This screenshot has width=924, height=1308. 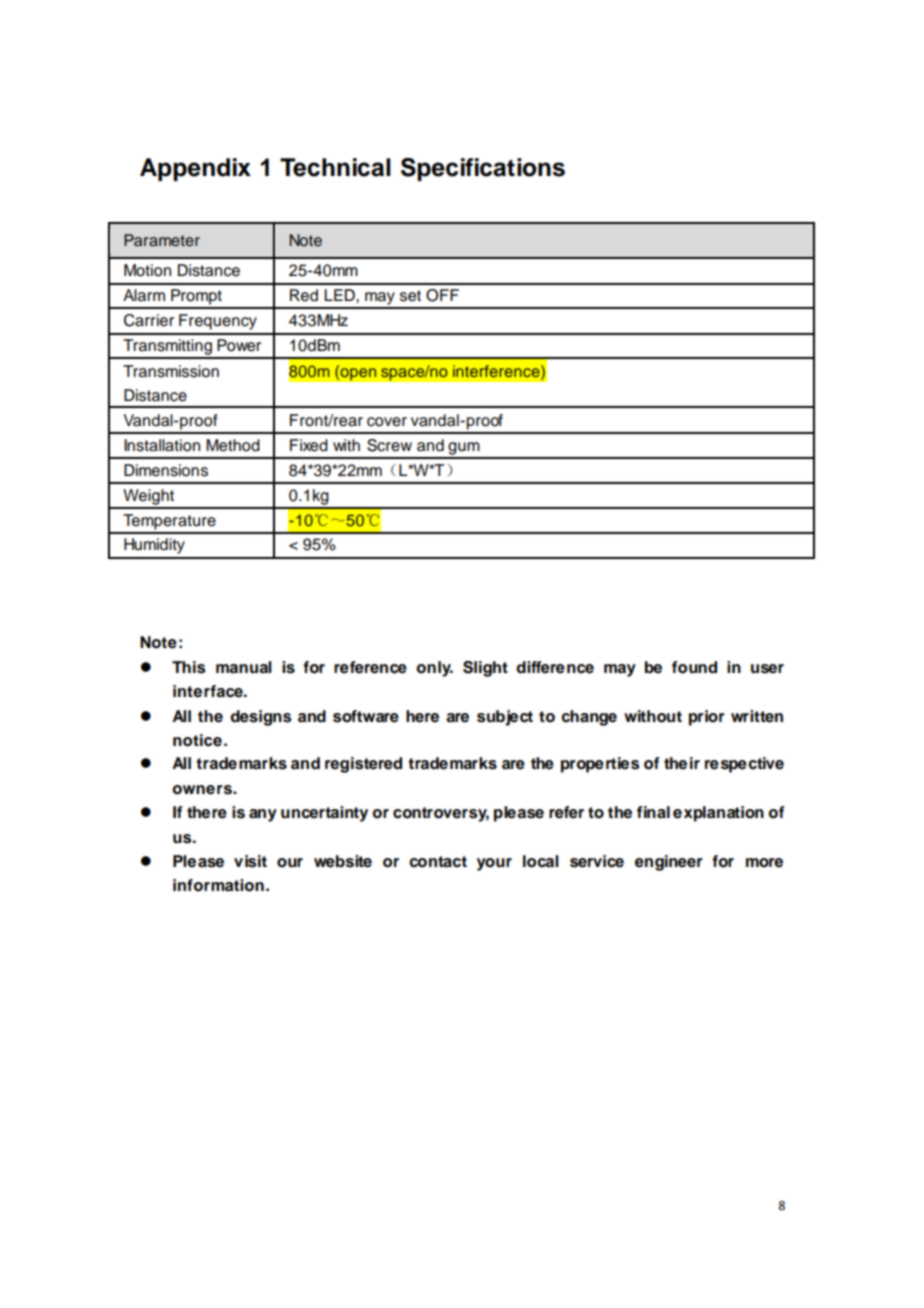 What do you see at coordinates (154, 546) in the screenshot?
I see `Humidity` at bounding box center [154, 546].
